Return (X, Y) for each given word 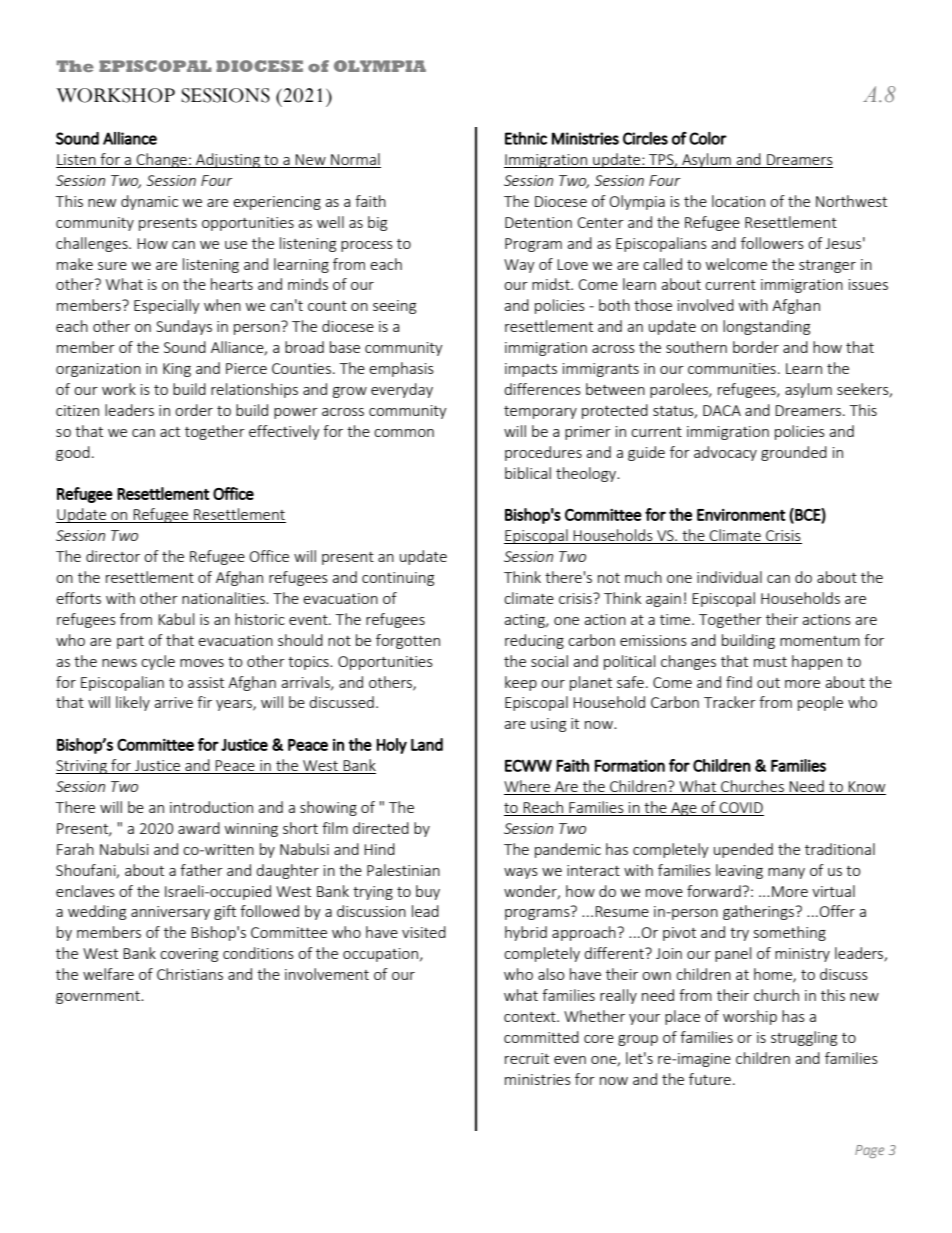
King (177, 370)
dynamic (149, 202)
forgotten (408, 641)
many (786, 873)
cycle (158, 662)
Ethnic (526, 138)
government (99, 997)
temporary (540, 412)
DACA (722, 410)
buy (428, 892)
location (738, 201)
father (201, 870)
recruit (527, 1058)
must (770, 662)
